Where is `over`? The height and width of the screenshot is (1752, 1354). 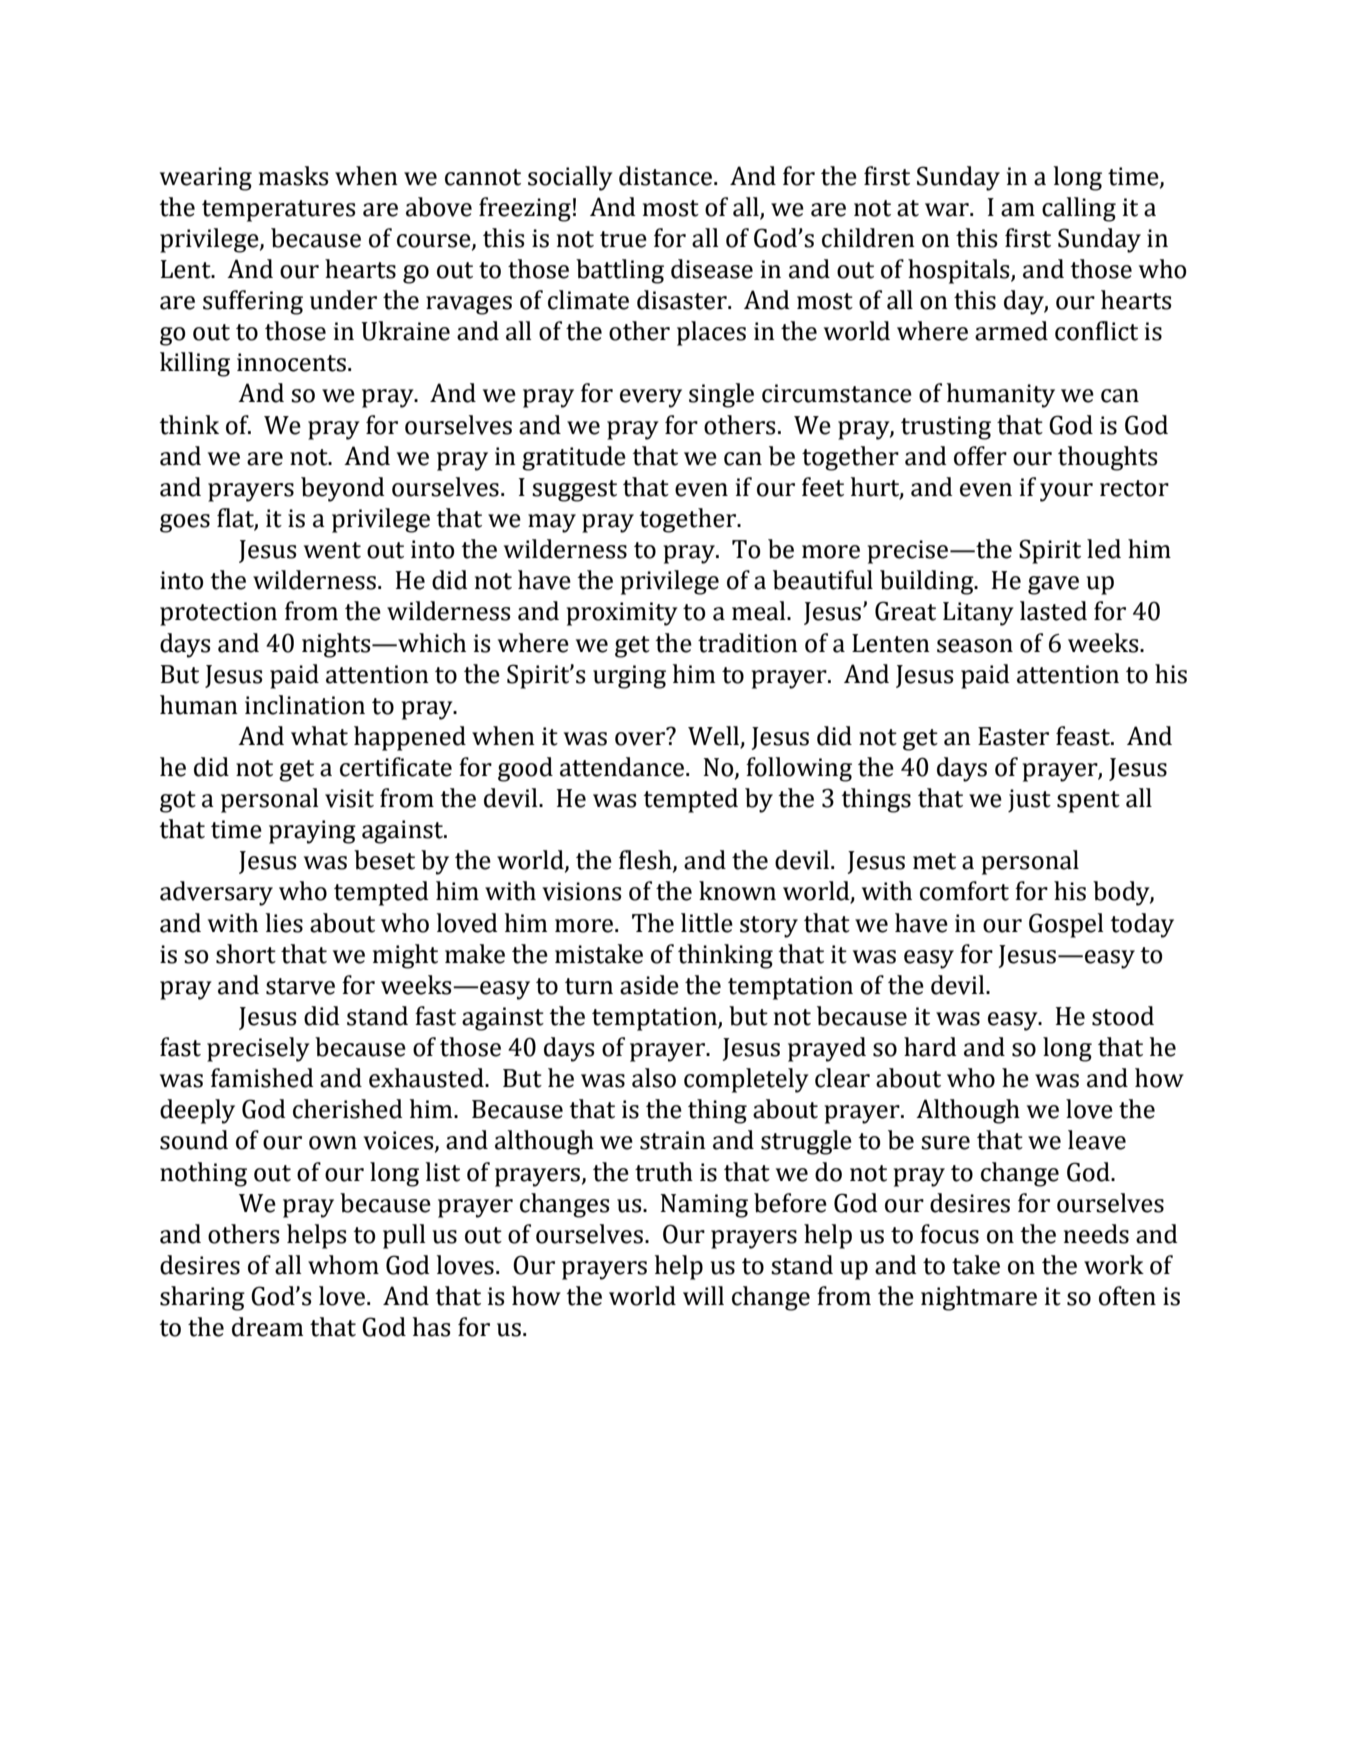
over is located at coordinates (640, 739).
